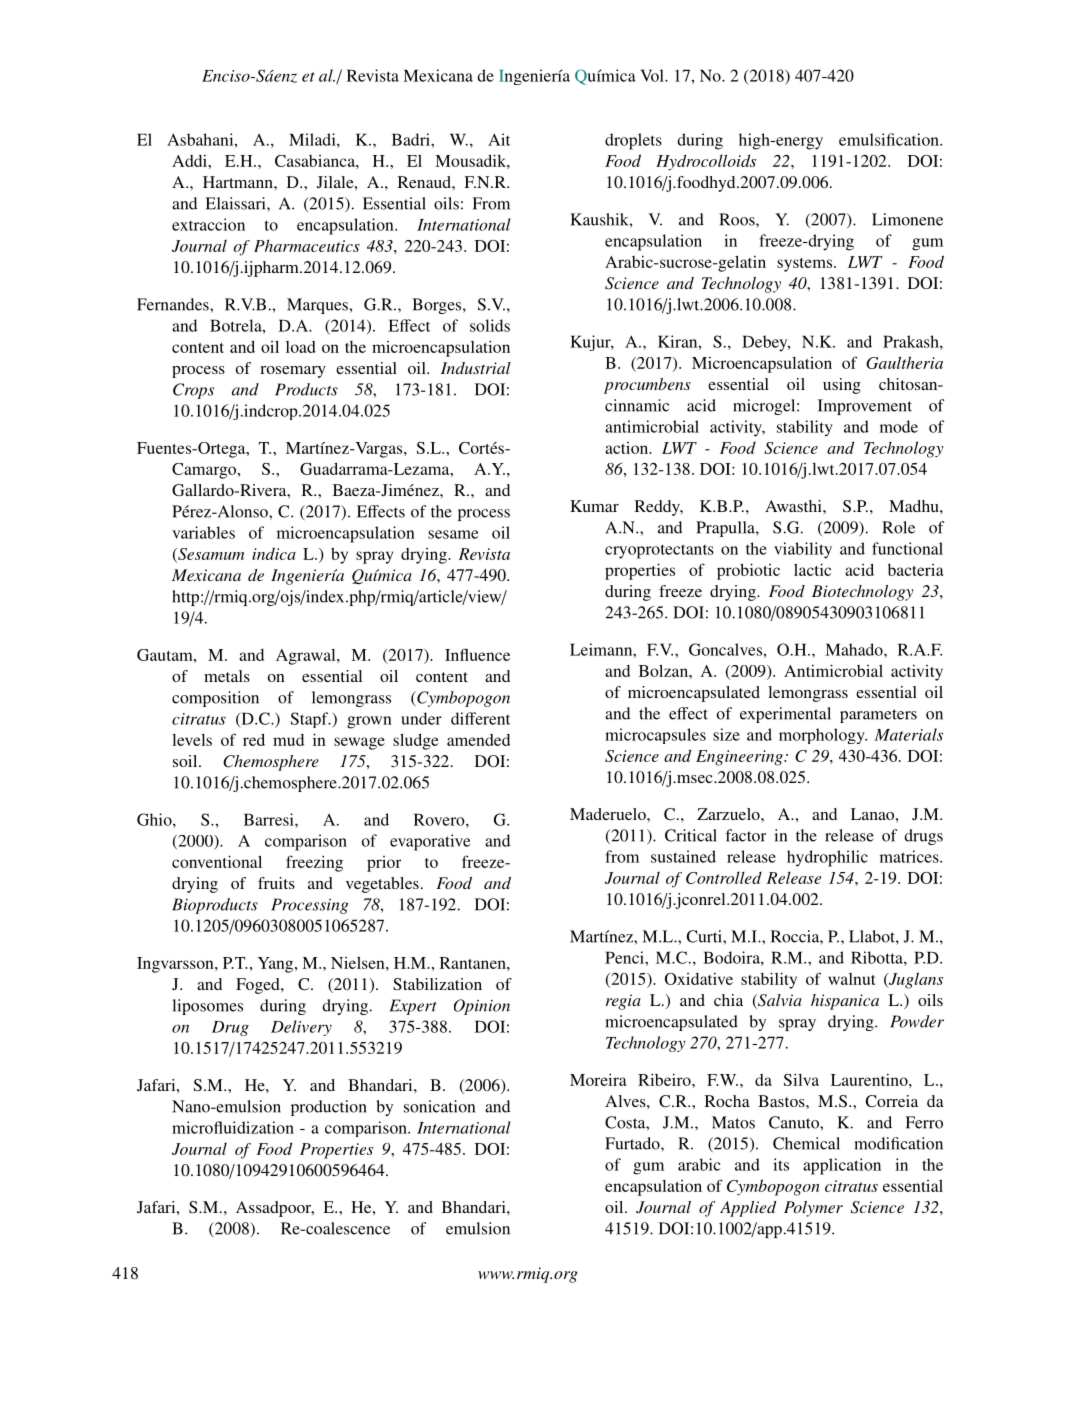 The height and width of the screenshot is (1407, 1087). What do you see at coordinates (329, 1108) in the screenshot?
I see `production` at bounding box center [329, 1108].
